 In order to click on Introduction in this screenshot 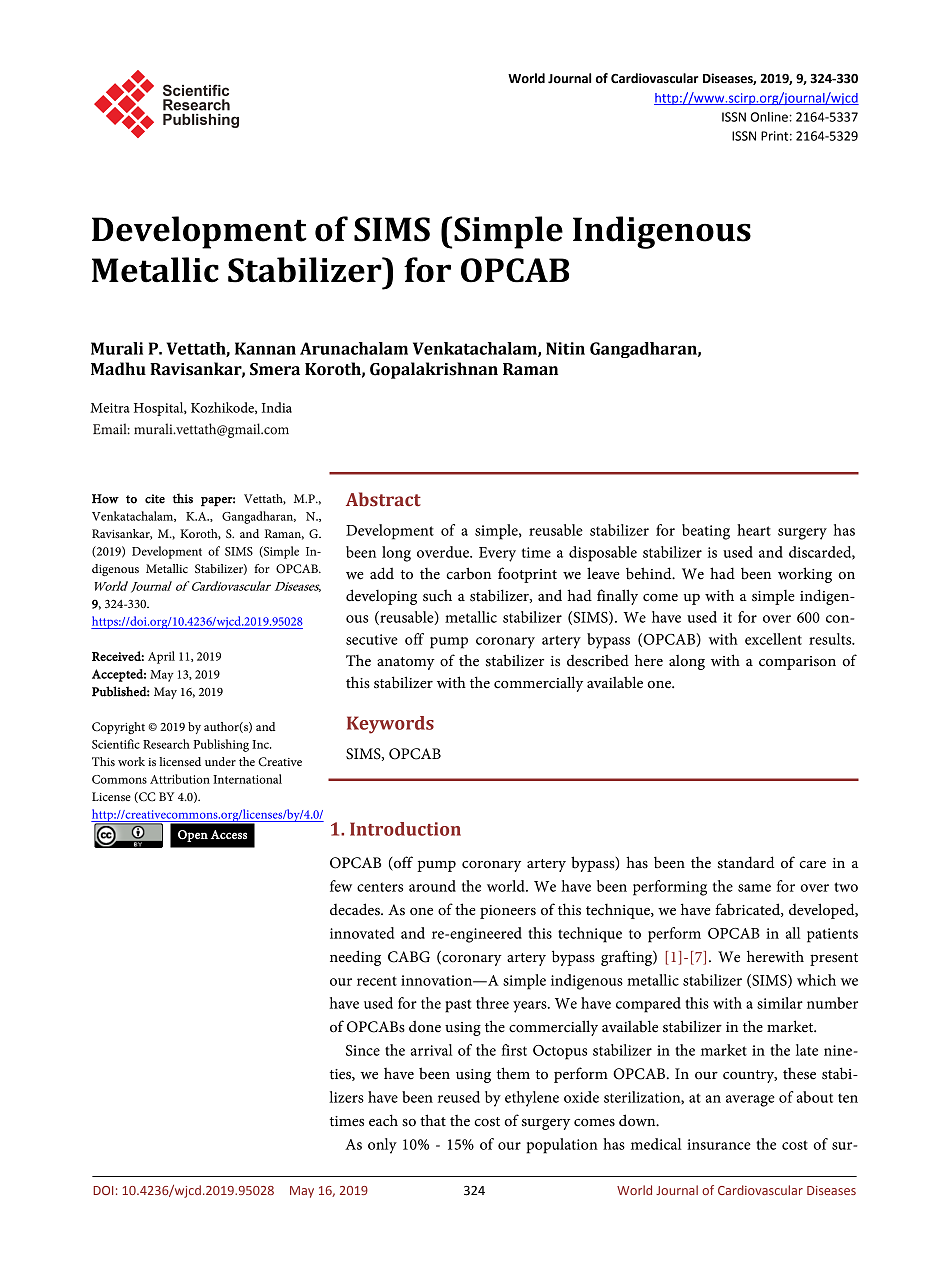, I will do `click(405, 829)`.
